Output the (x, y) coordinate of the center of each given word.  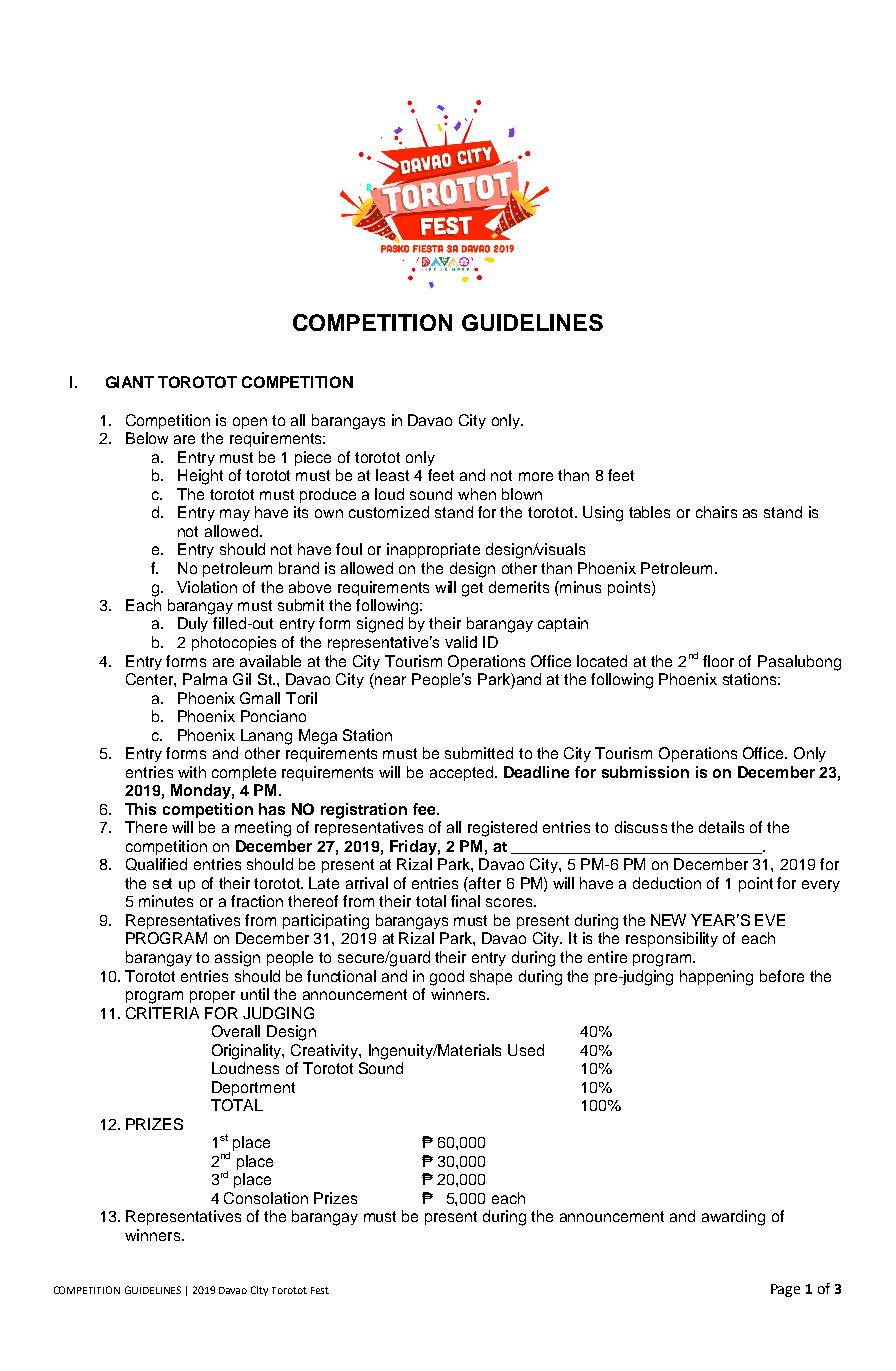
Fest (320, 1290)
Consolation (266, 1198)
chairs (716, 512)
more (536, 476)
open (250, 423)
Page (785, 1290)
